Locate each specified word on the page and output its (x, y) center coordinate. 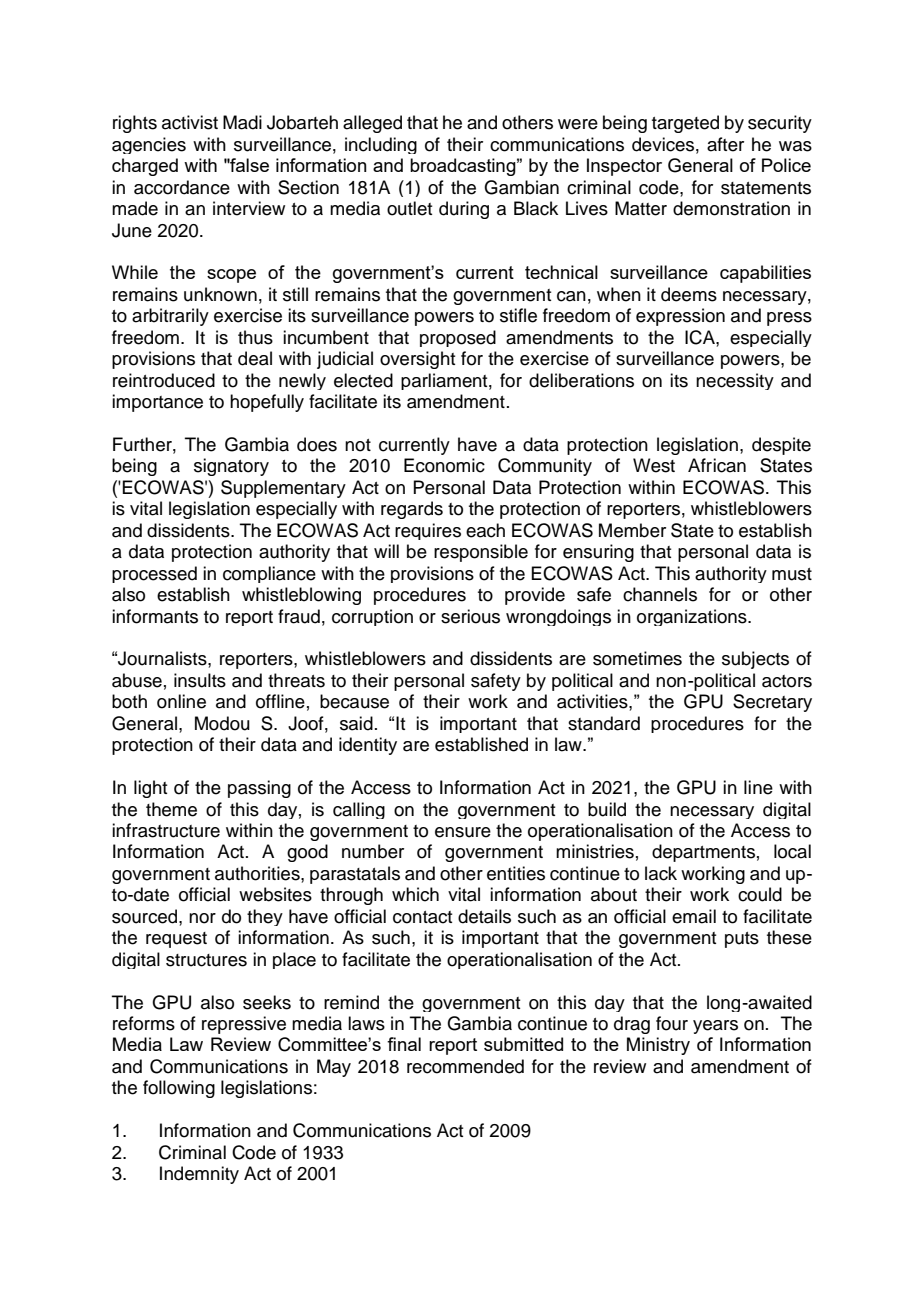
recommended (465, 1066)
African (717, 465)
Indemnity (199, 1175)
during (464, 210)
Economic (444, 465)
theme (171, 809)
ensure (463, 832)
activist (190, 122)
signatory (231, 467)
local (792, 851)
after (725, 144)
